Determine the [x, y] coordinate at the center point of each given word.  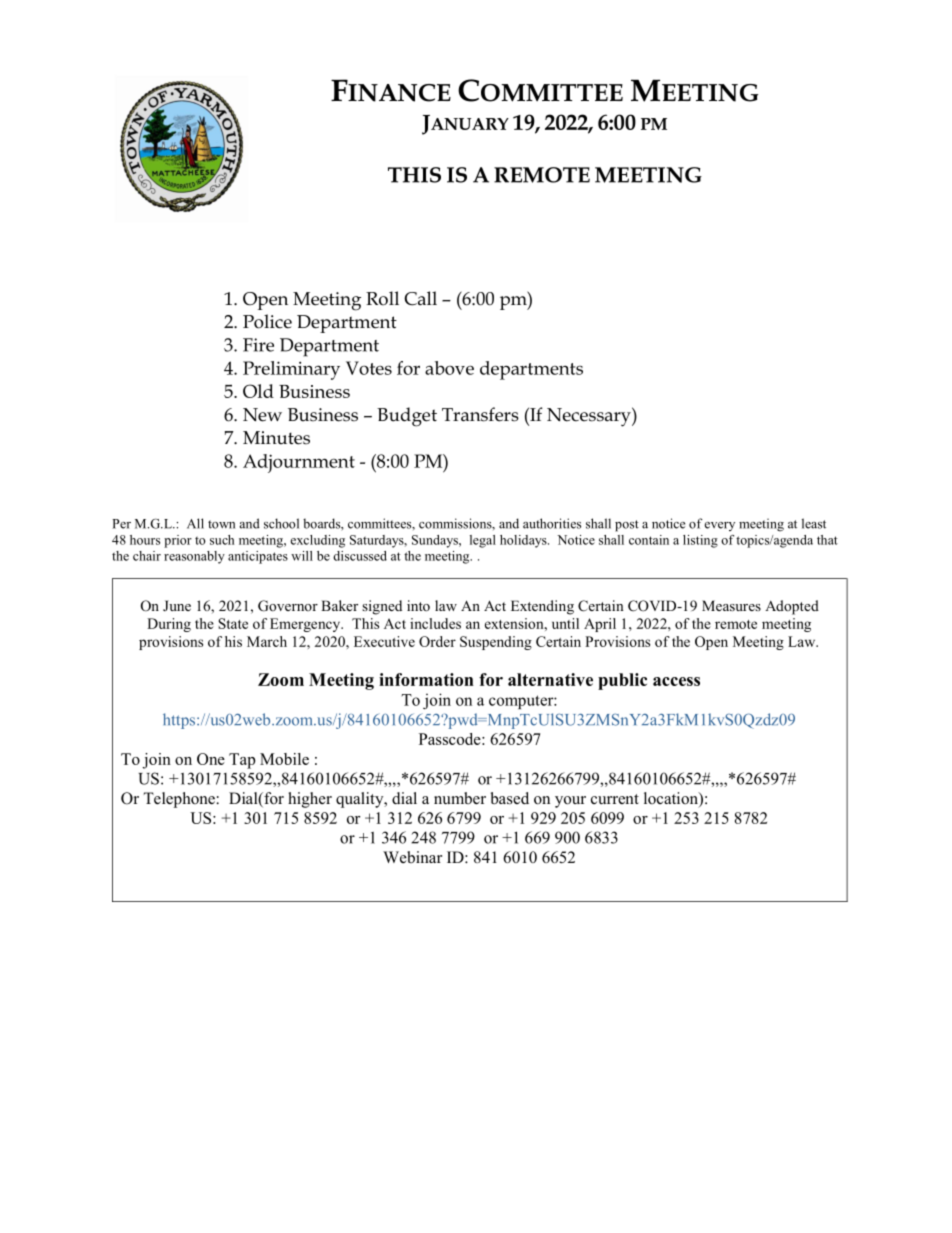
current [615, 799]
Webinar [412, 857]
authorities [552, 523]
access [676, 681]
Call [420, 298]
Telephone [180, 800]
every [720, 526]
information [426, 679]
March [267, 641]
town [221, 524]
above [449, 368]
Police [267, 321]
